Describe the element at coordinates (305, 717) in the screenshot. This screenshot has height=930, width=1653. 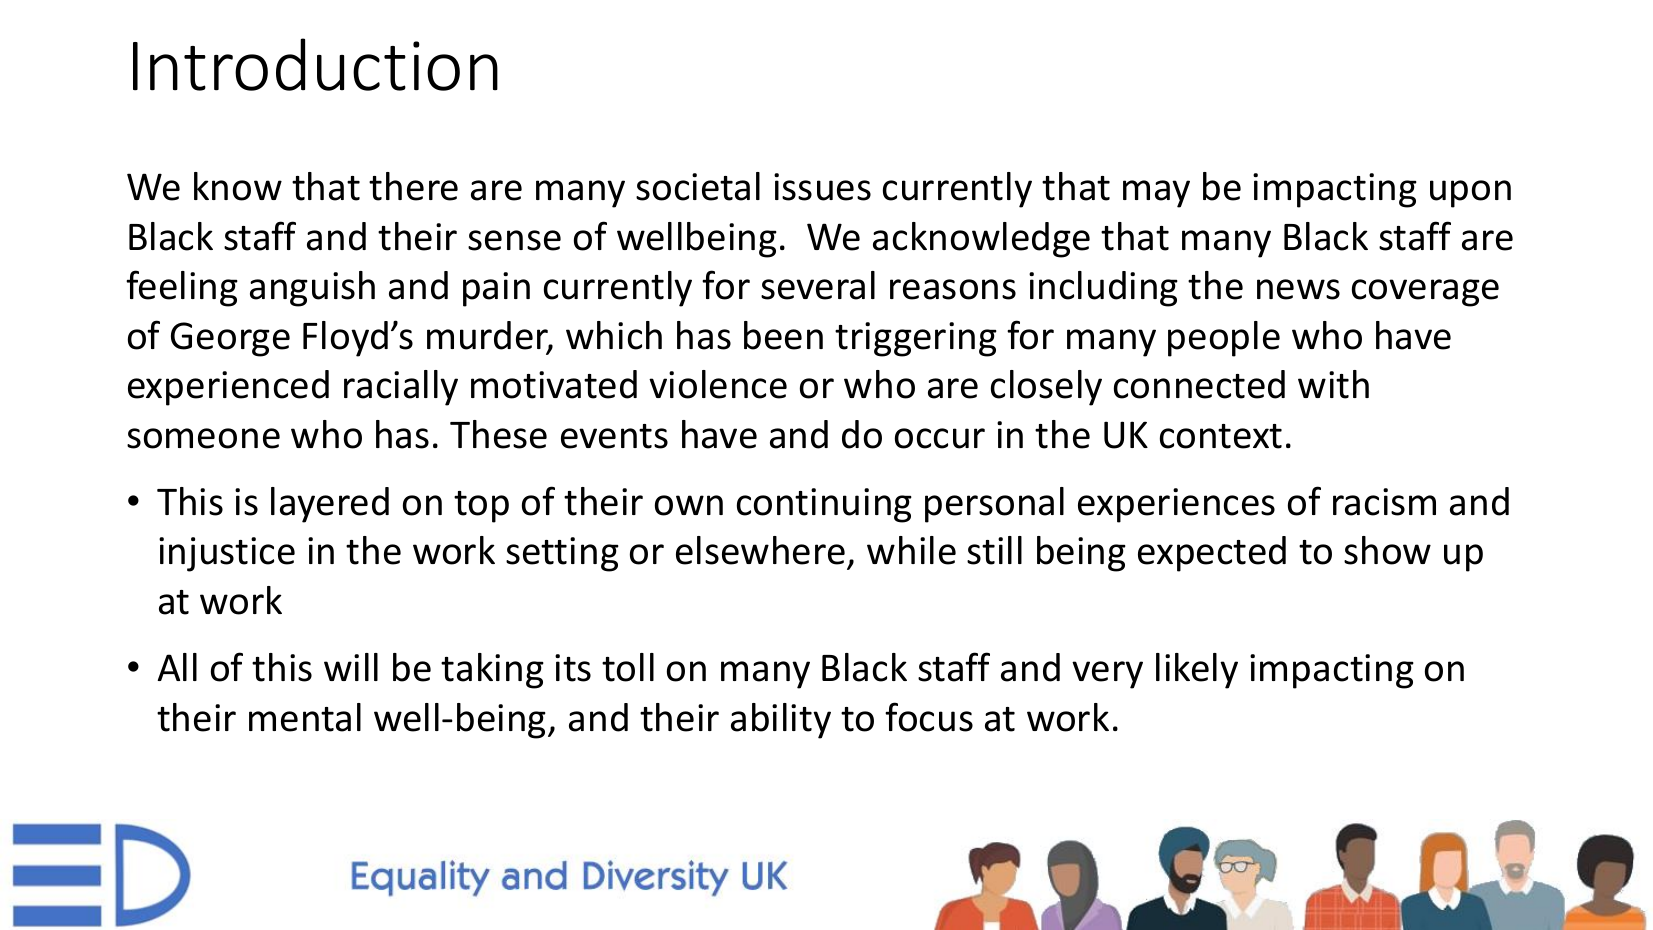
I see `mental` at that location.
